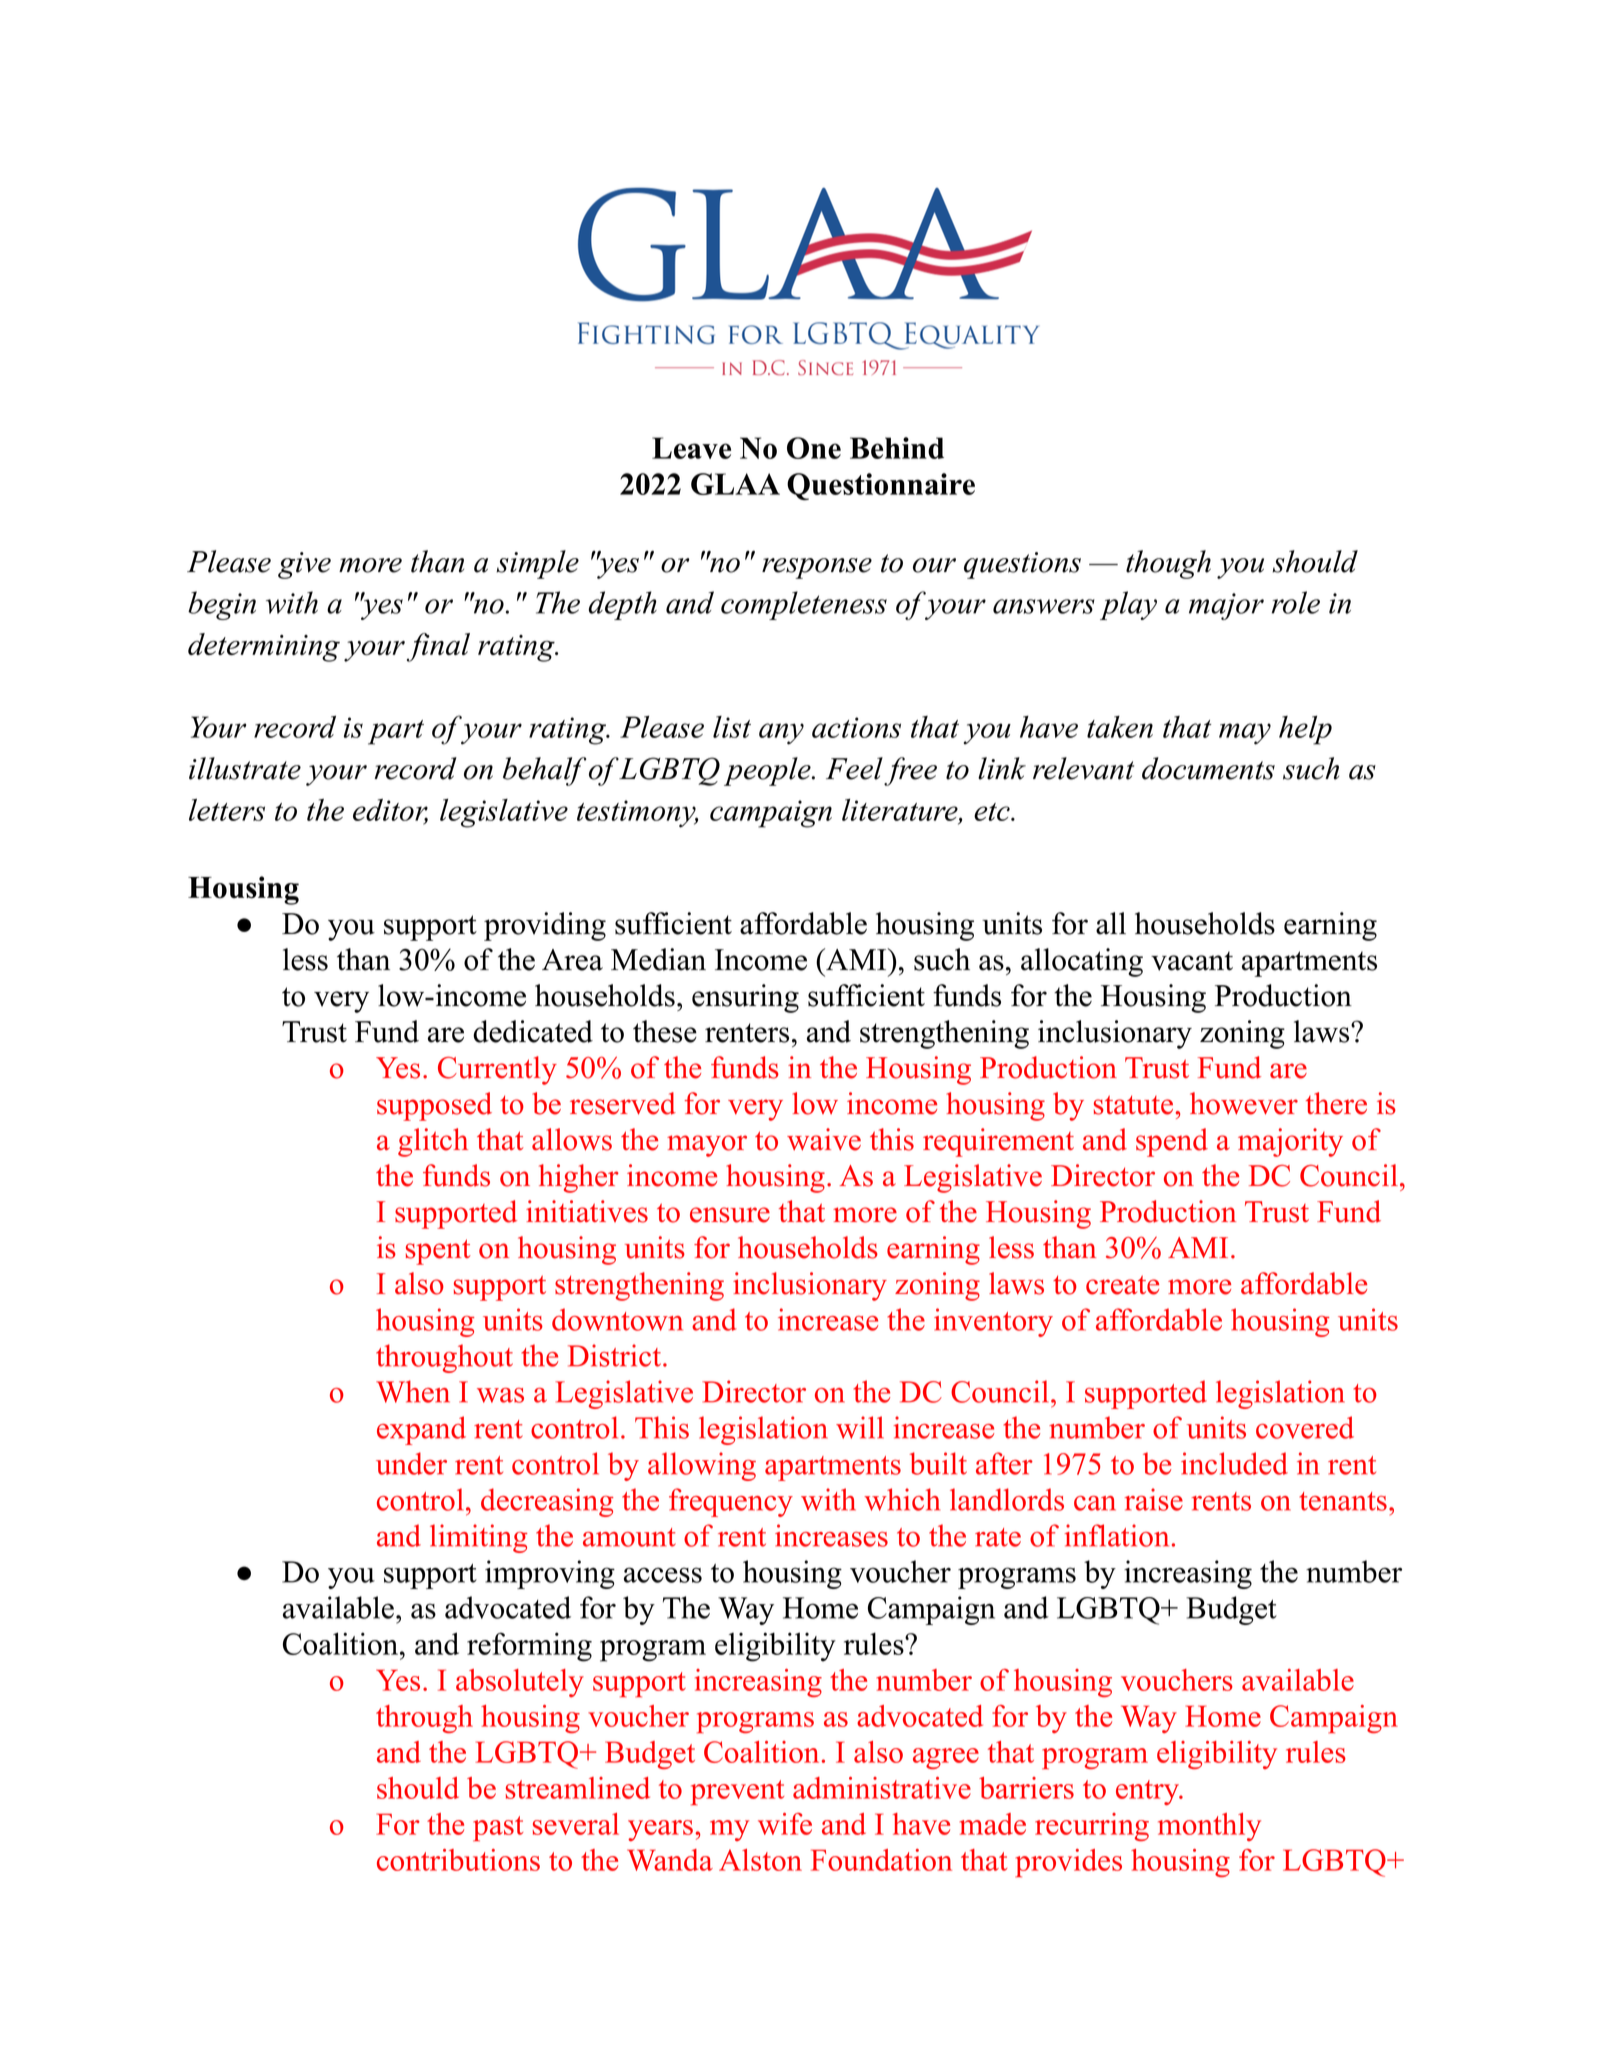 The image size is (1597, 2067). What do you see at coordinates (1208, 768) in the image?
I see `documents` at bounding box center [1208, 768].
